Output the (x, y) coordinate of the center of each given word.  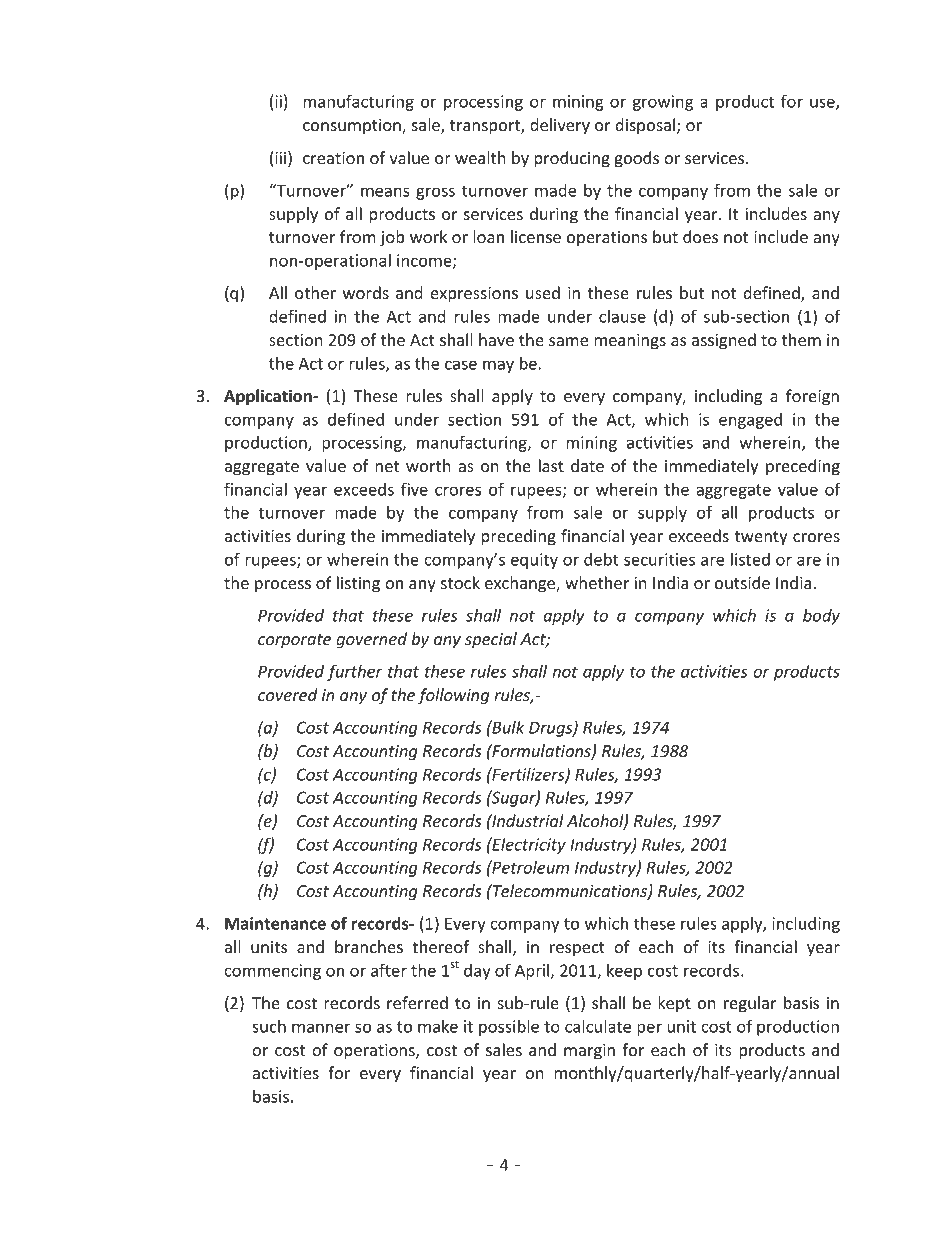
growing (663, 103)
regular (750, 1004)
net (387, 466)
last (551, 465)
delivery (560, 126)
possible (509, 1027)
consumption (353, 127)
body (821, 617)
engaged (750, 421)
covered (288, 694)
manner (321, 1028)
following (453, 696)
